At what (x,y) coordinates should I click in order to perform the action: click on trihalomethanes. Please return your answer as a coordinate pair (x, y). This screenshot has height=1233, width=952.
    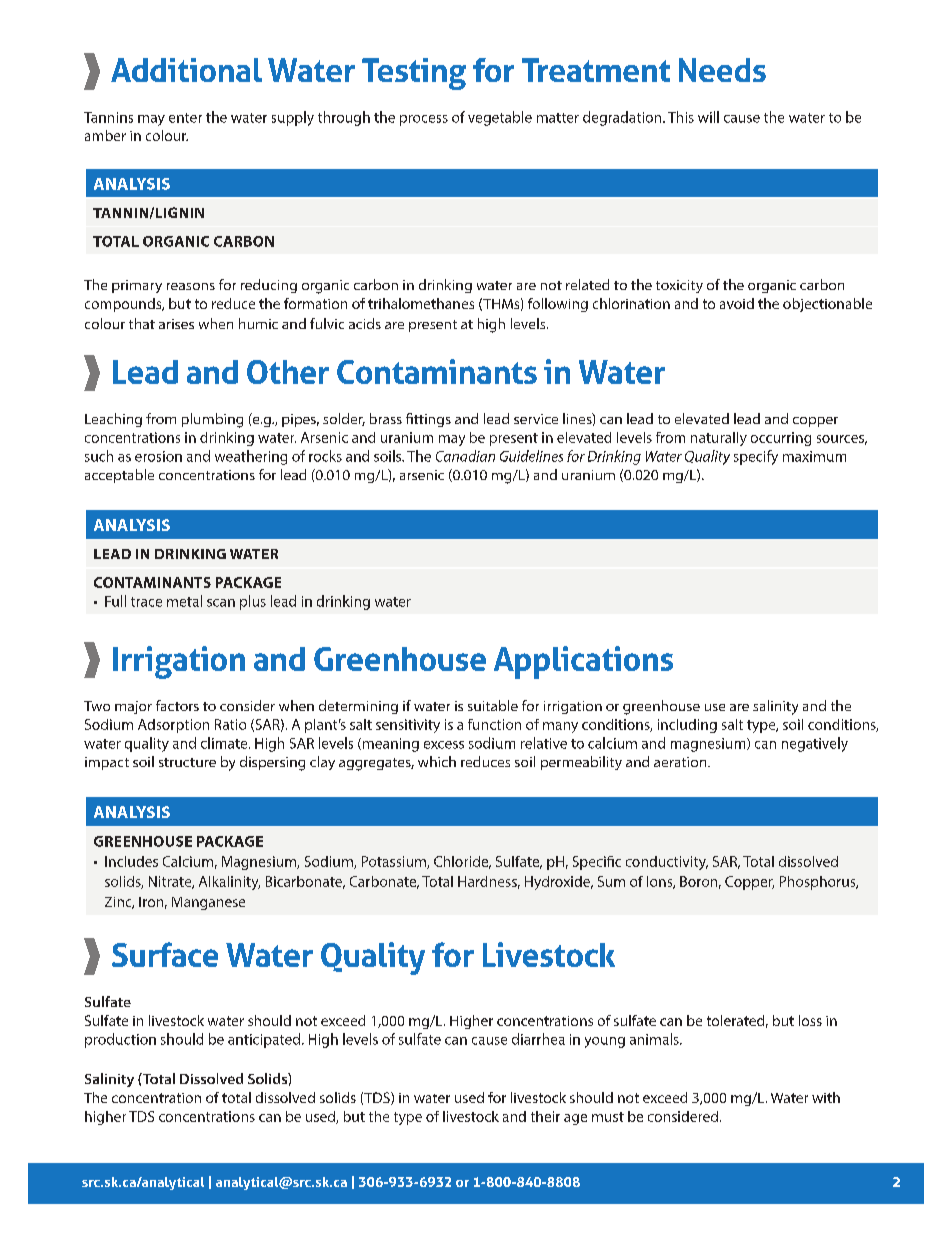
    Looking at the image, I should click on (421, 303).
